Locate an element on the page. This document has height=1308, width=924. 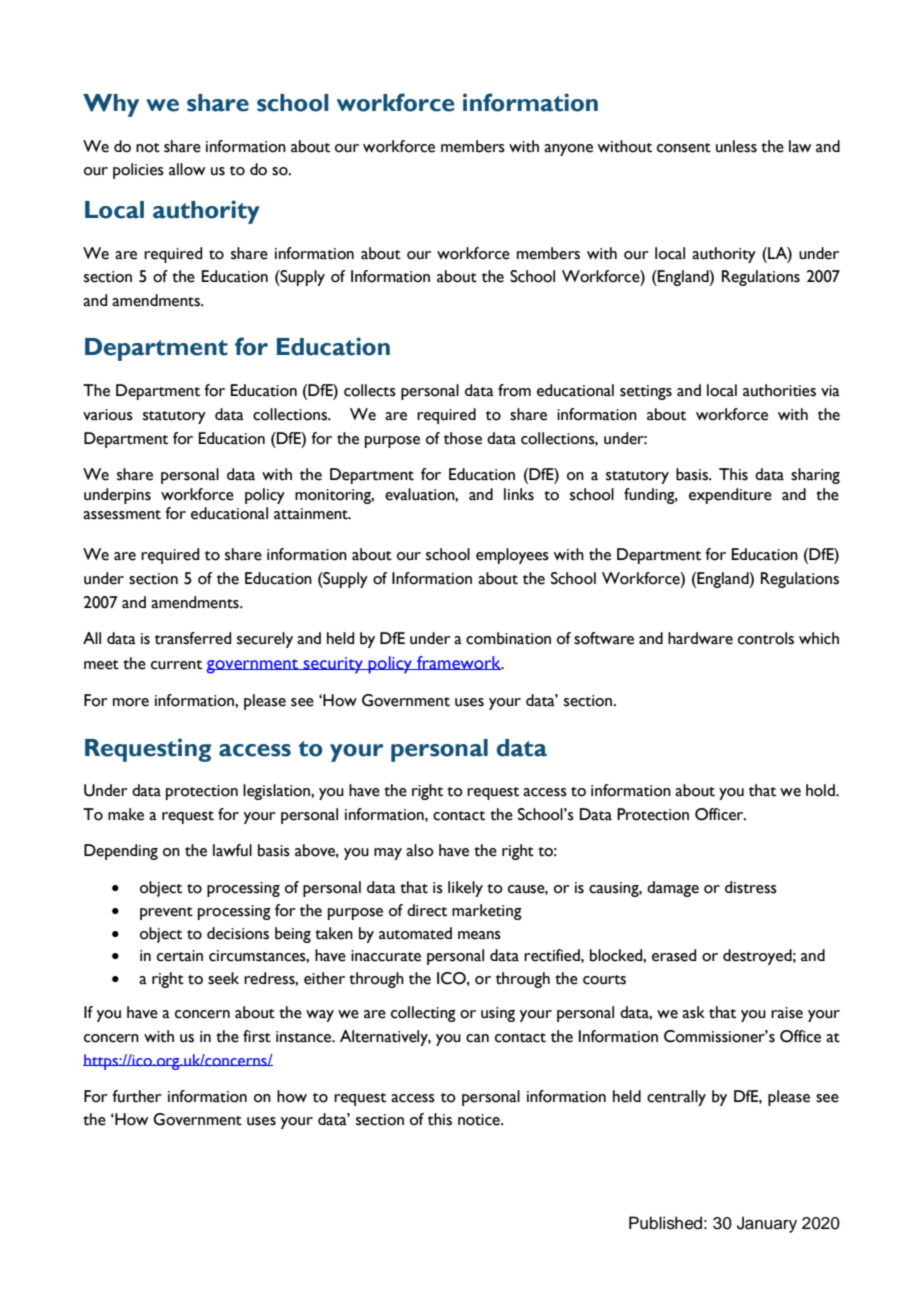
further is located at coordinates (137, 1096).
